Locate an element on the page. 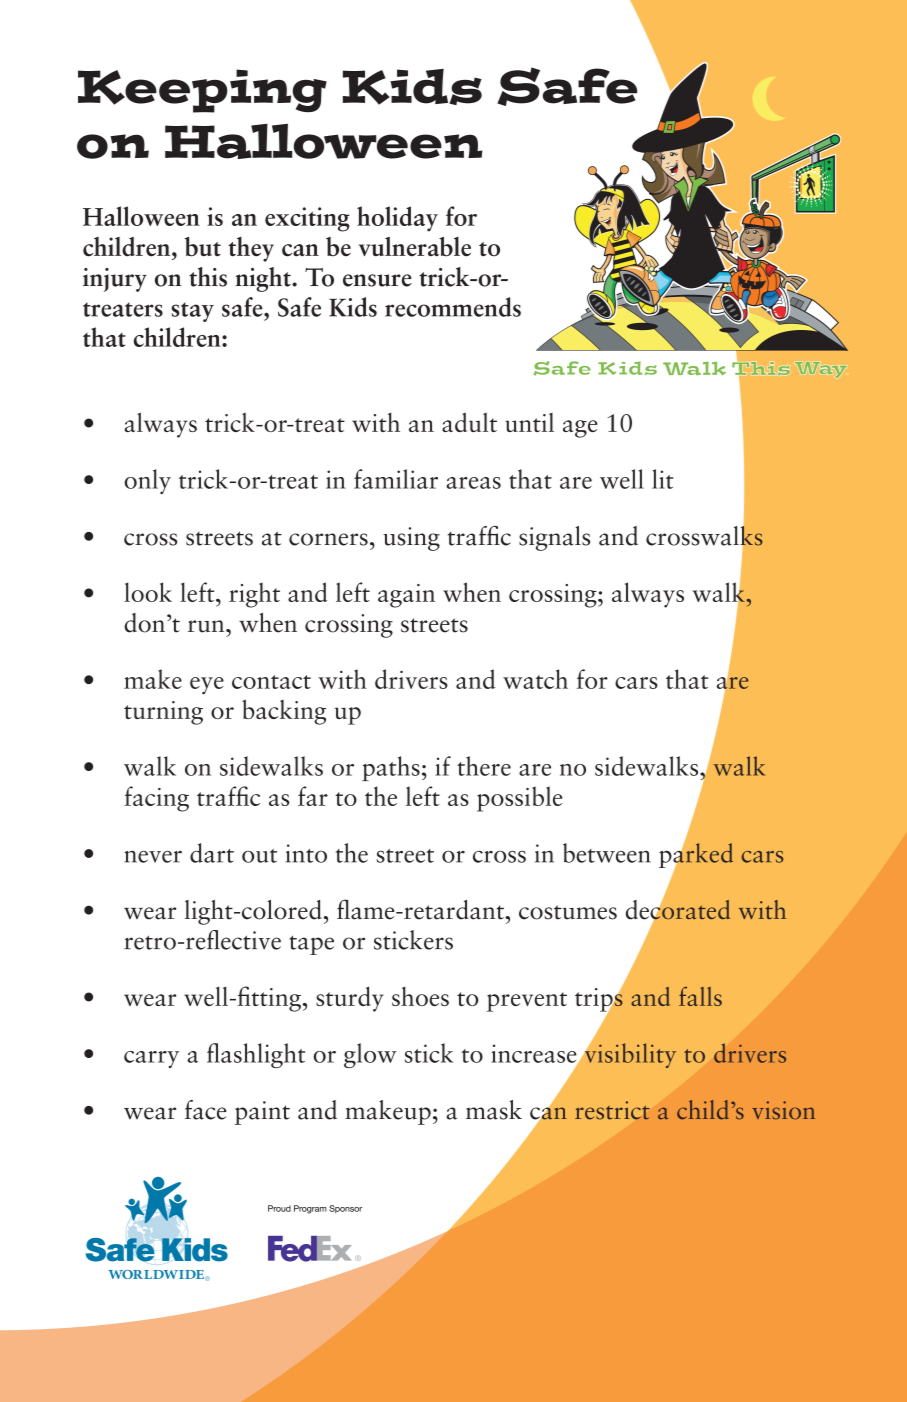  mask is located at coordinates (494, 1110).
